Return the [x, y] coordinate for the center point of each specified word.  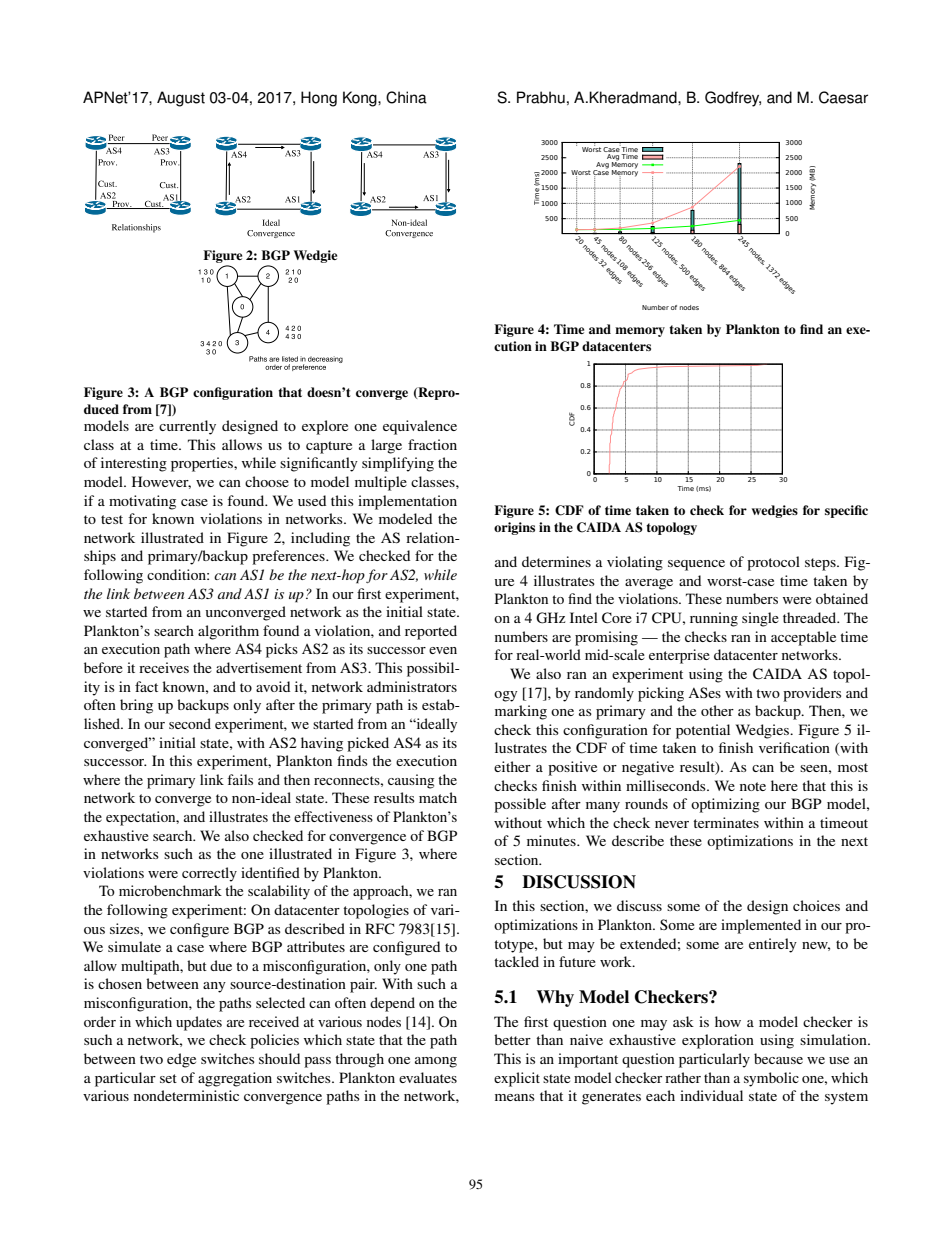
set [168, 1078]
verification [794, 747]
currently [187, 427]
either [512, 766]
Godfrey [733, 99]
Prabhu [541, 97]
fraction [432, 444]
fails [240, 779]
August [181, 99]
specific [846, 511]
